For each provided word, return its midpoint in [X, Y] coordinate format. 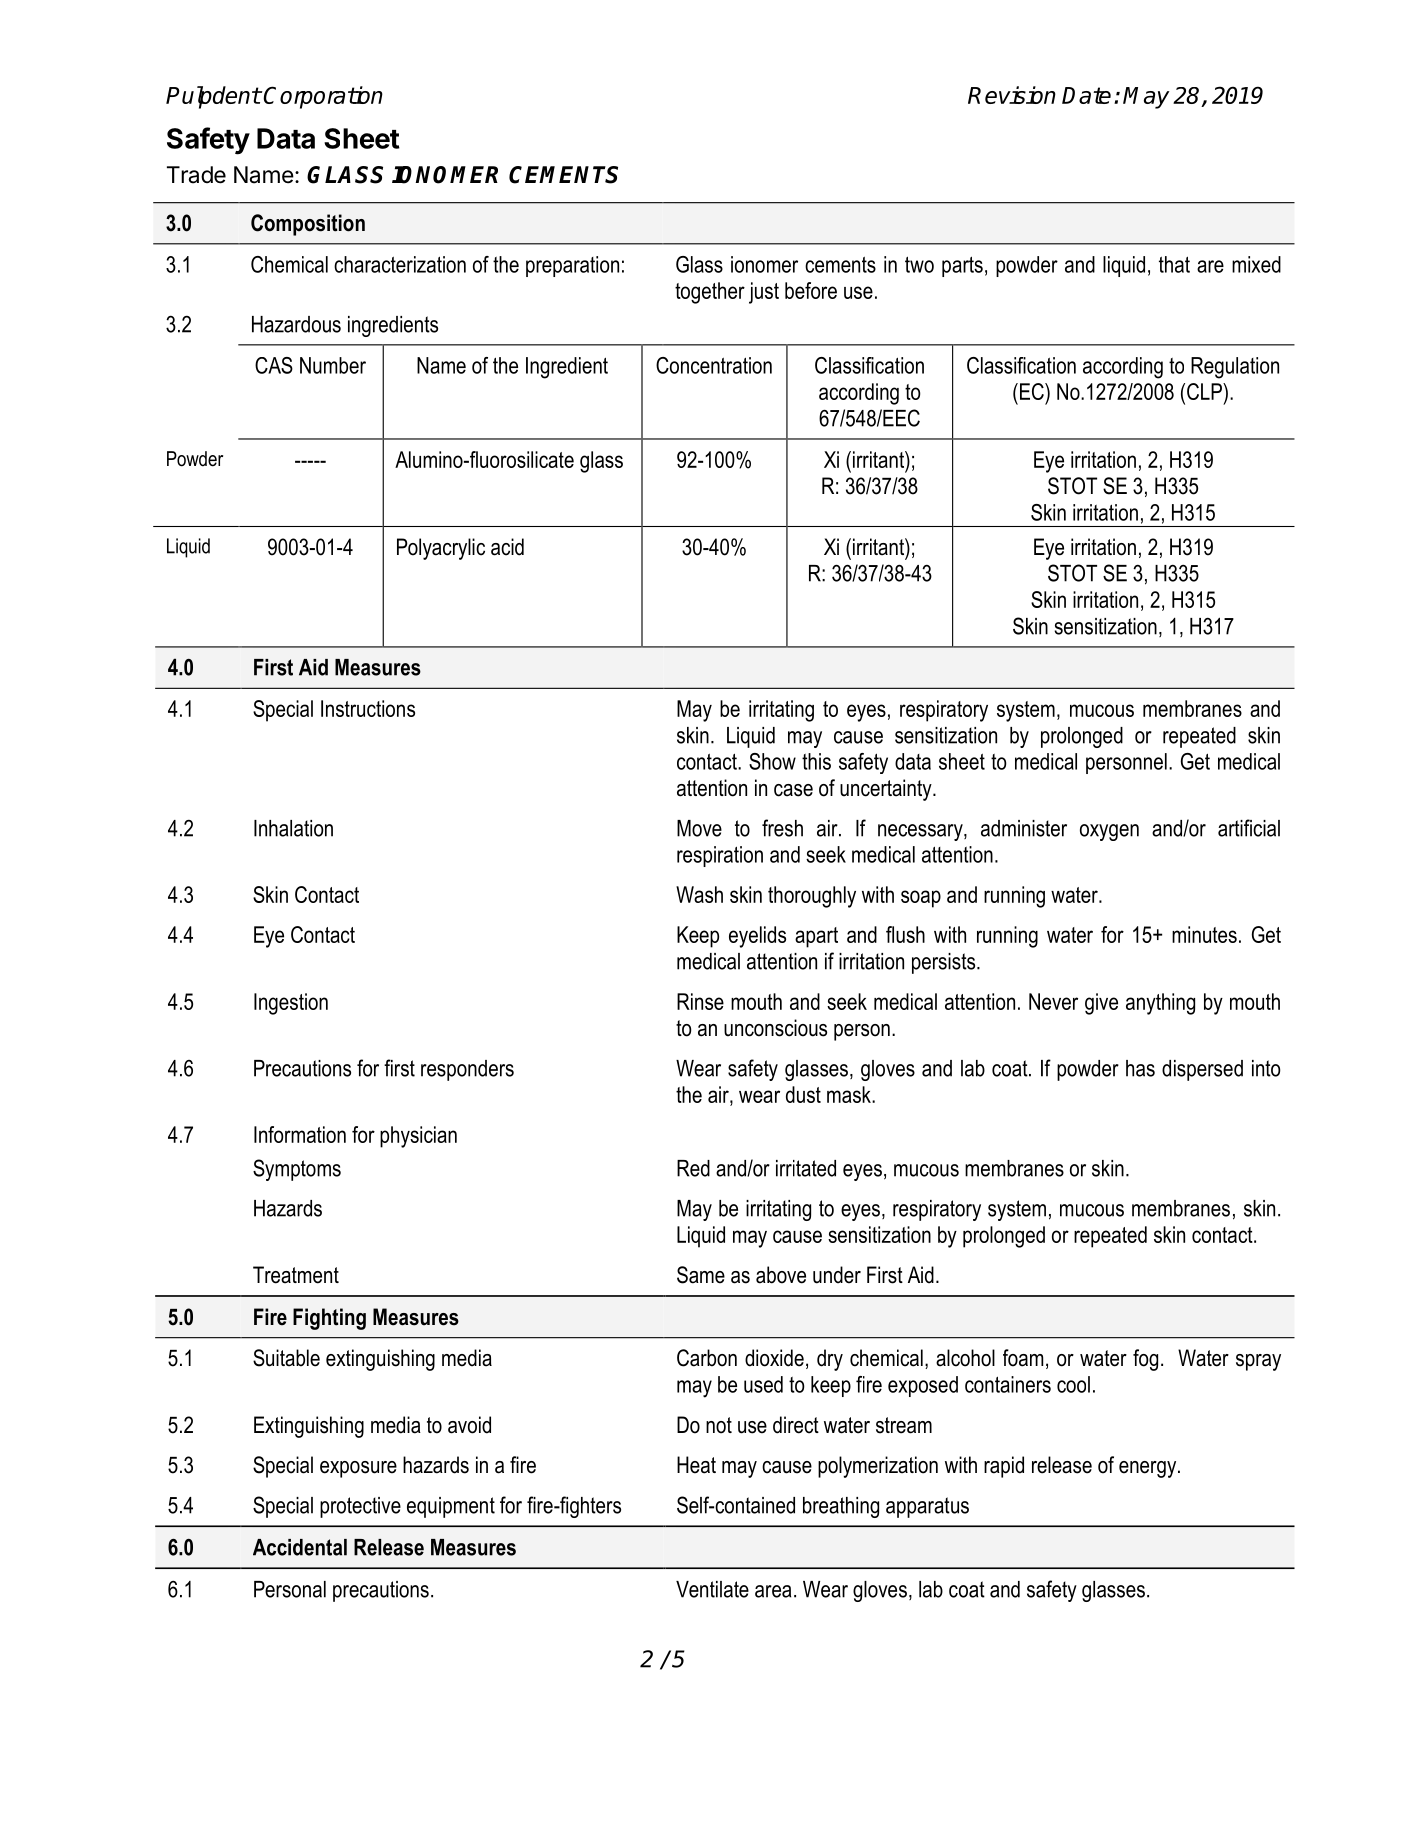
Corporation [323, 97]
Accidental [300, 1547]
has [1140, 1068]
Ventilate [712, 1589]
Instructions [368, 708]
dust [803, 1094]
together [710, 293]
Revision [1012, 95]
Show [772, 761]
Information [300, 1134]
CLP [1205, 391]
